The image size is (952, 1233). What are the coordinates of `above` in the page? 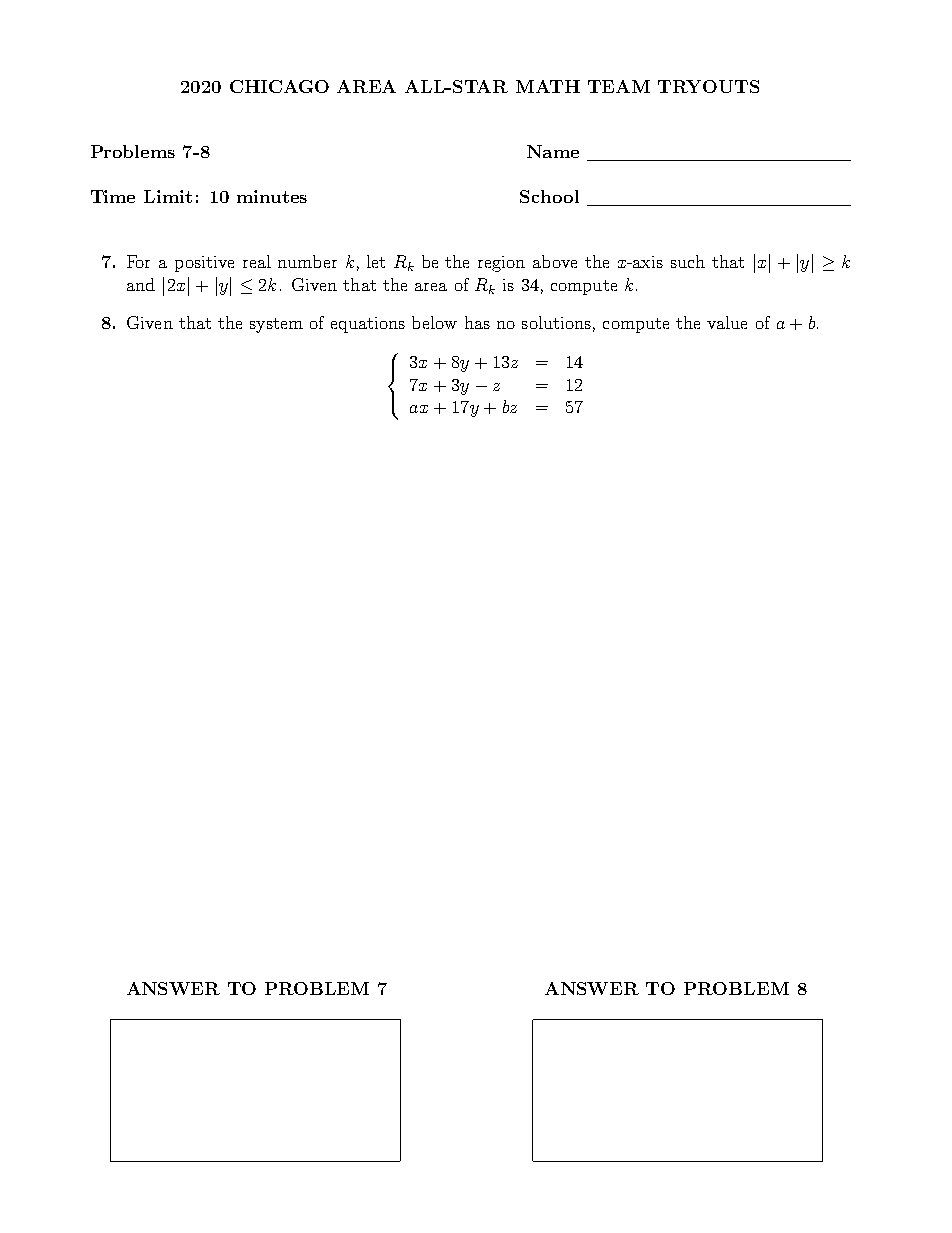 It's located at (555, 261).
